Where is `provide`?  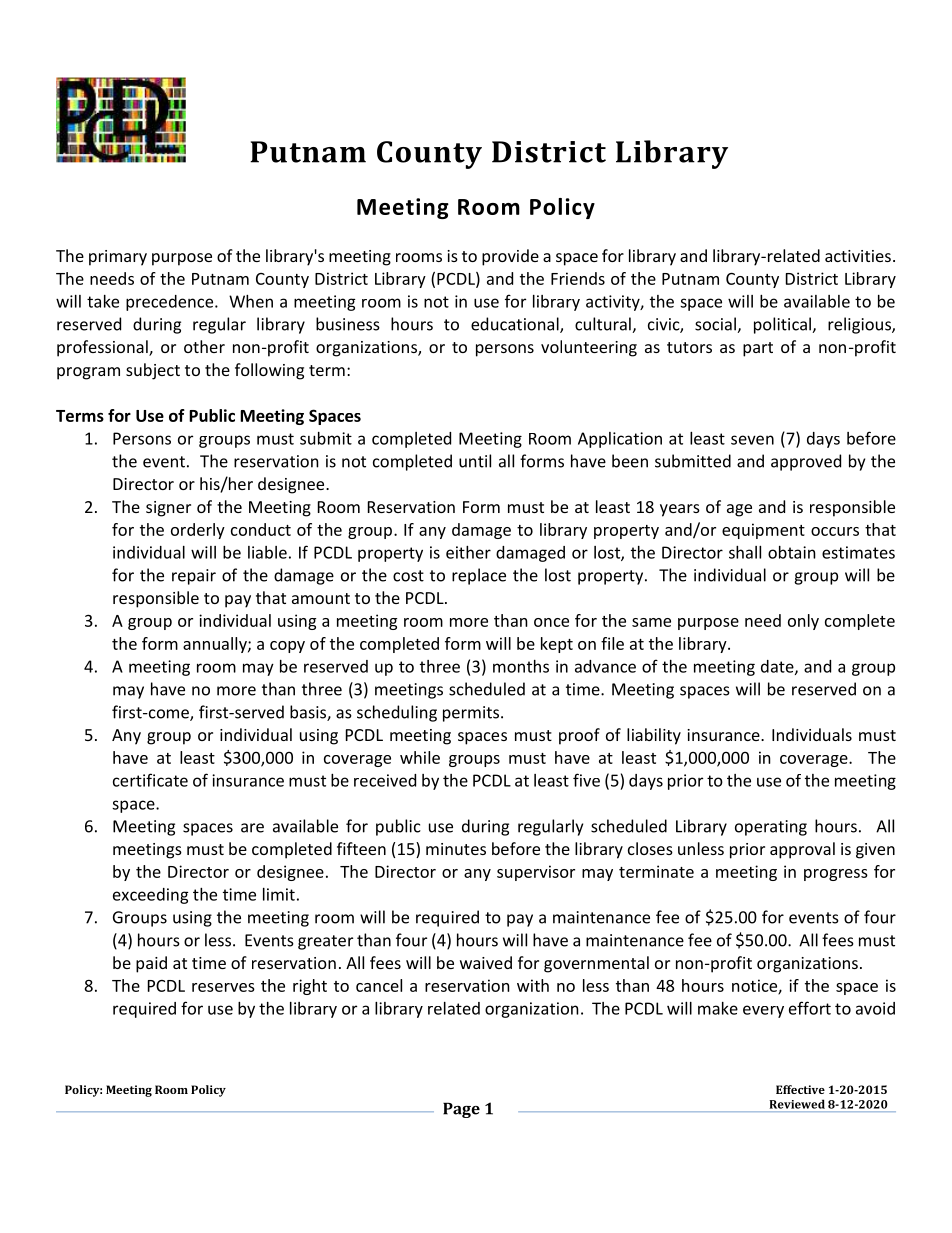
provide is located at coordinates (510, 257).
